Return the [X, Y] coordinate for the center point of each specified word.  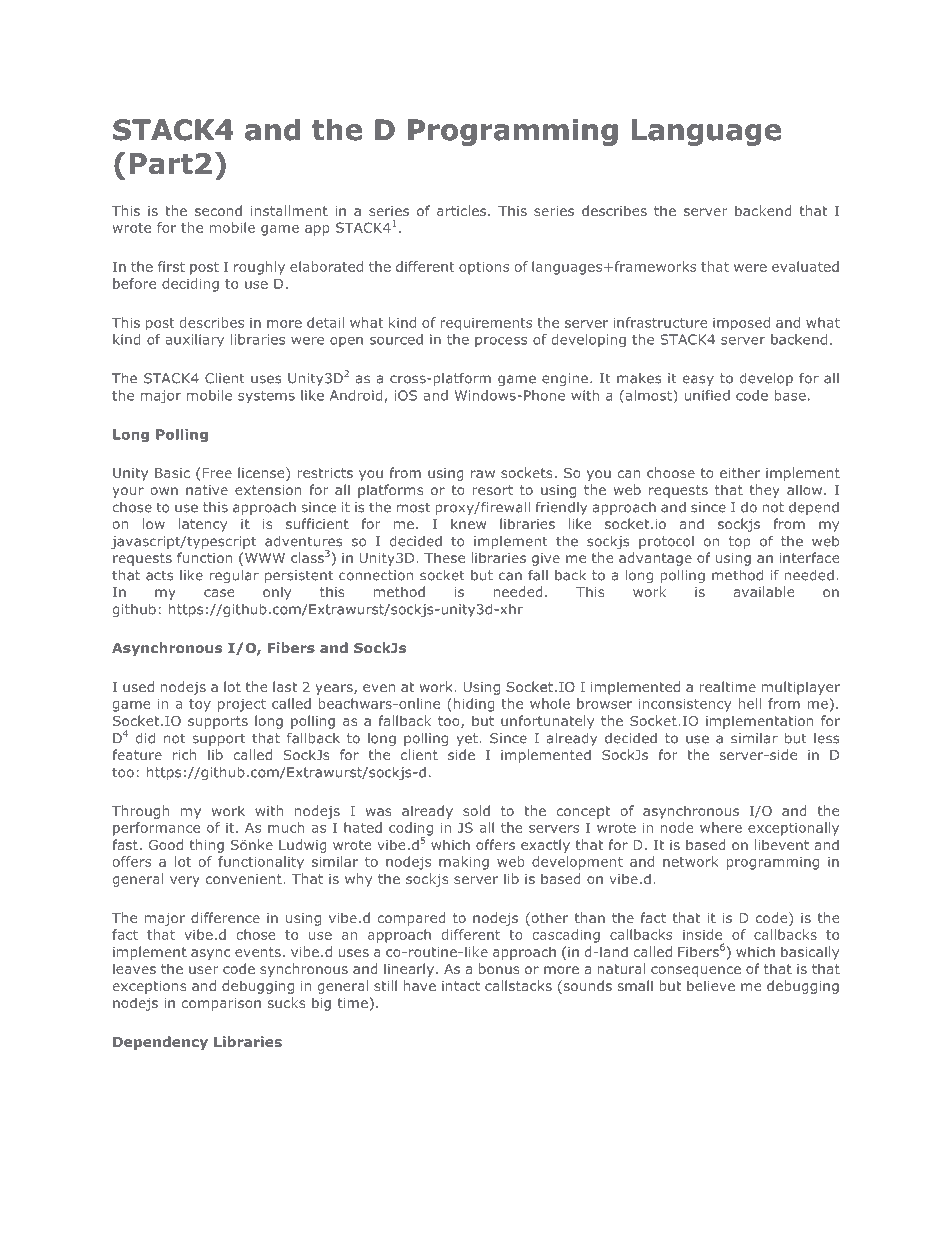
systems [266, 397]
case [219, 593]
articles [463, 210]
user [204, 970]
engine [565, 379]
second [218, 210]
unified [707, 395]
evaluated [805, 266]
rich [185, 754]
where [721, 827]
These [444, 557]
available [764, 591]
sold [476, 810]
